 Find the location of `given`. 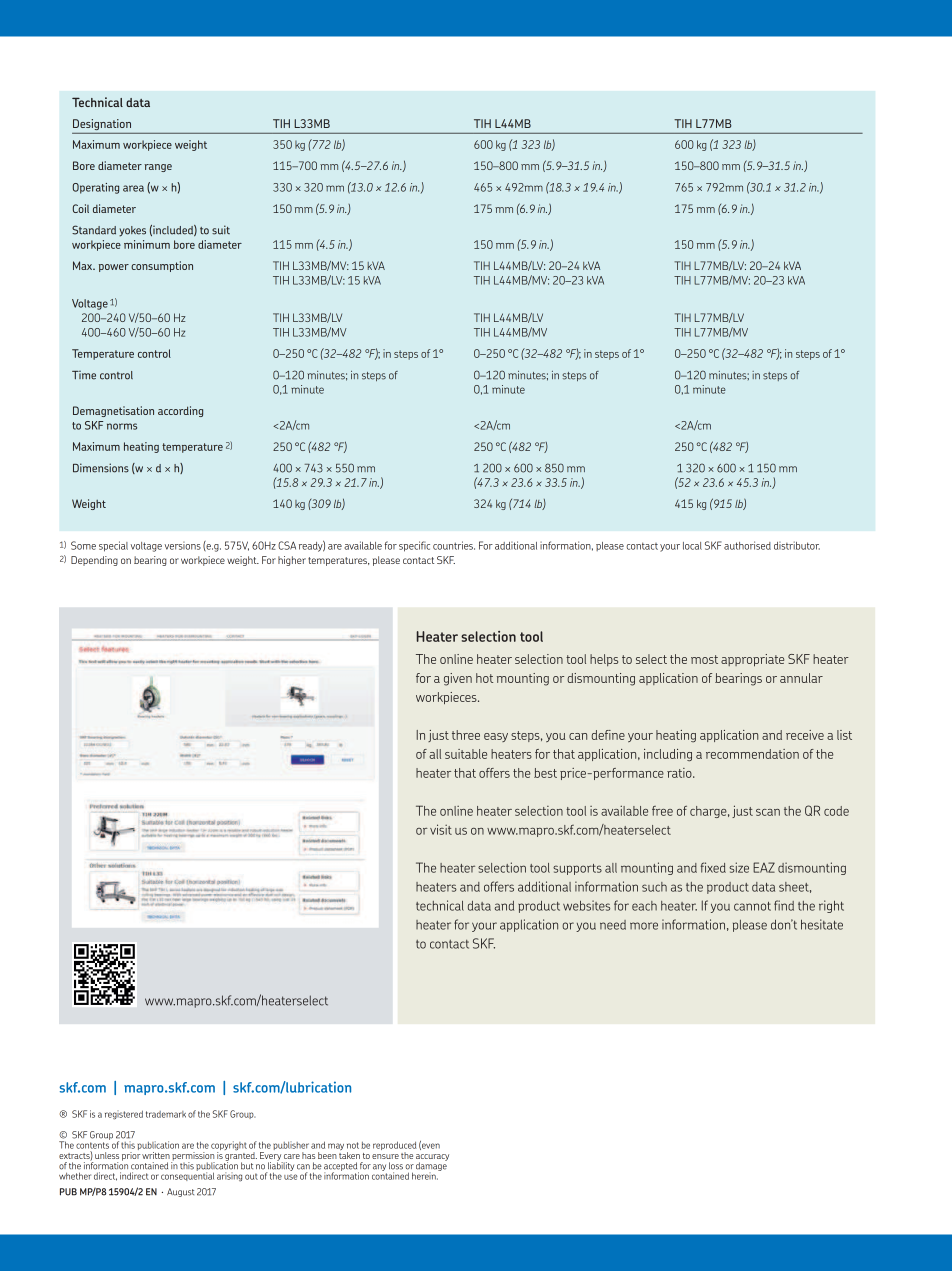

given is located at coordinates (458, 679).
